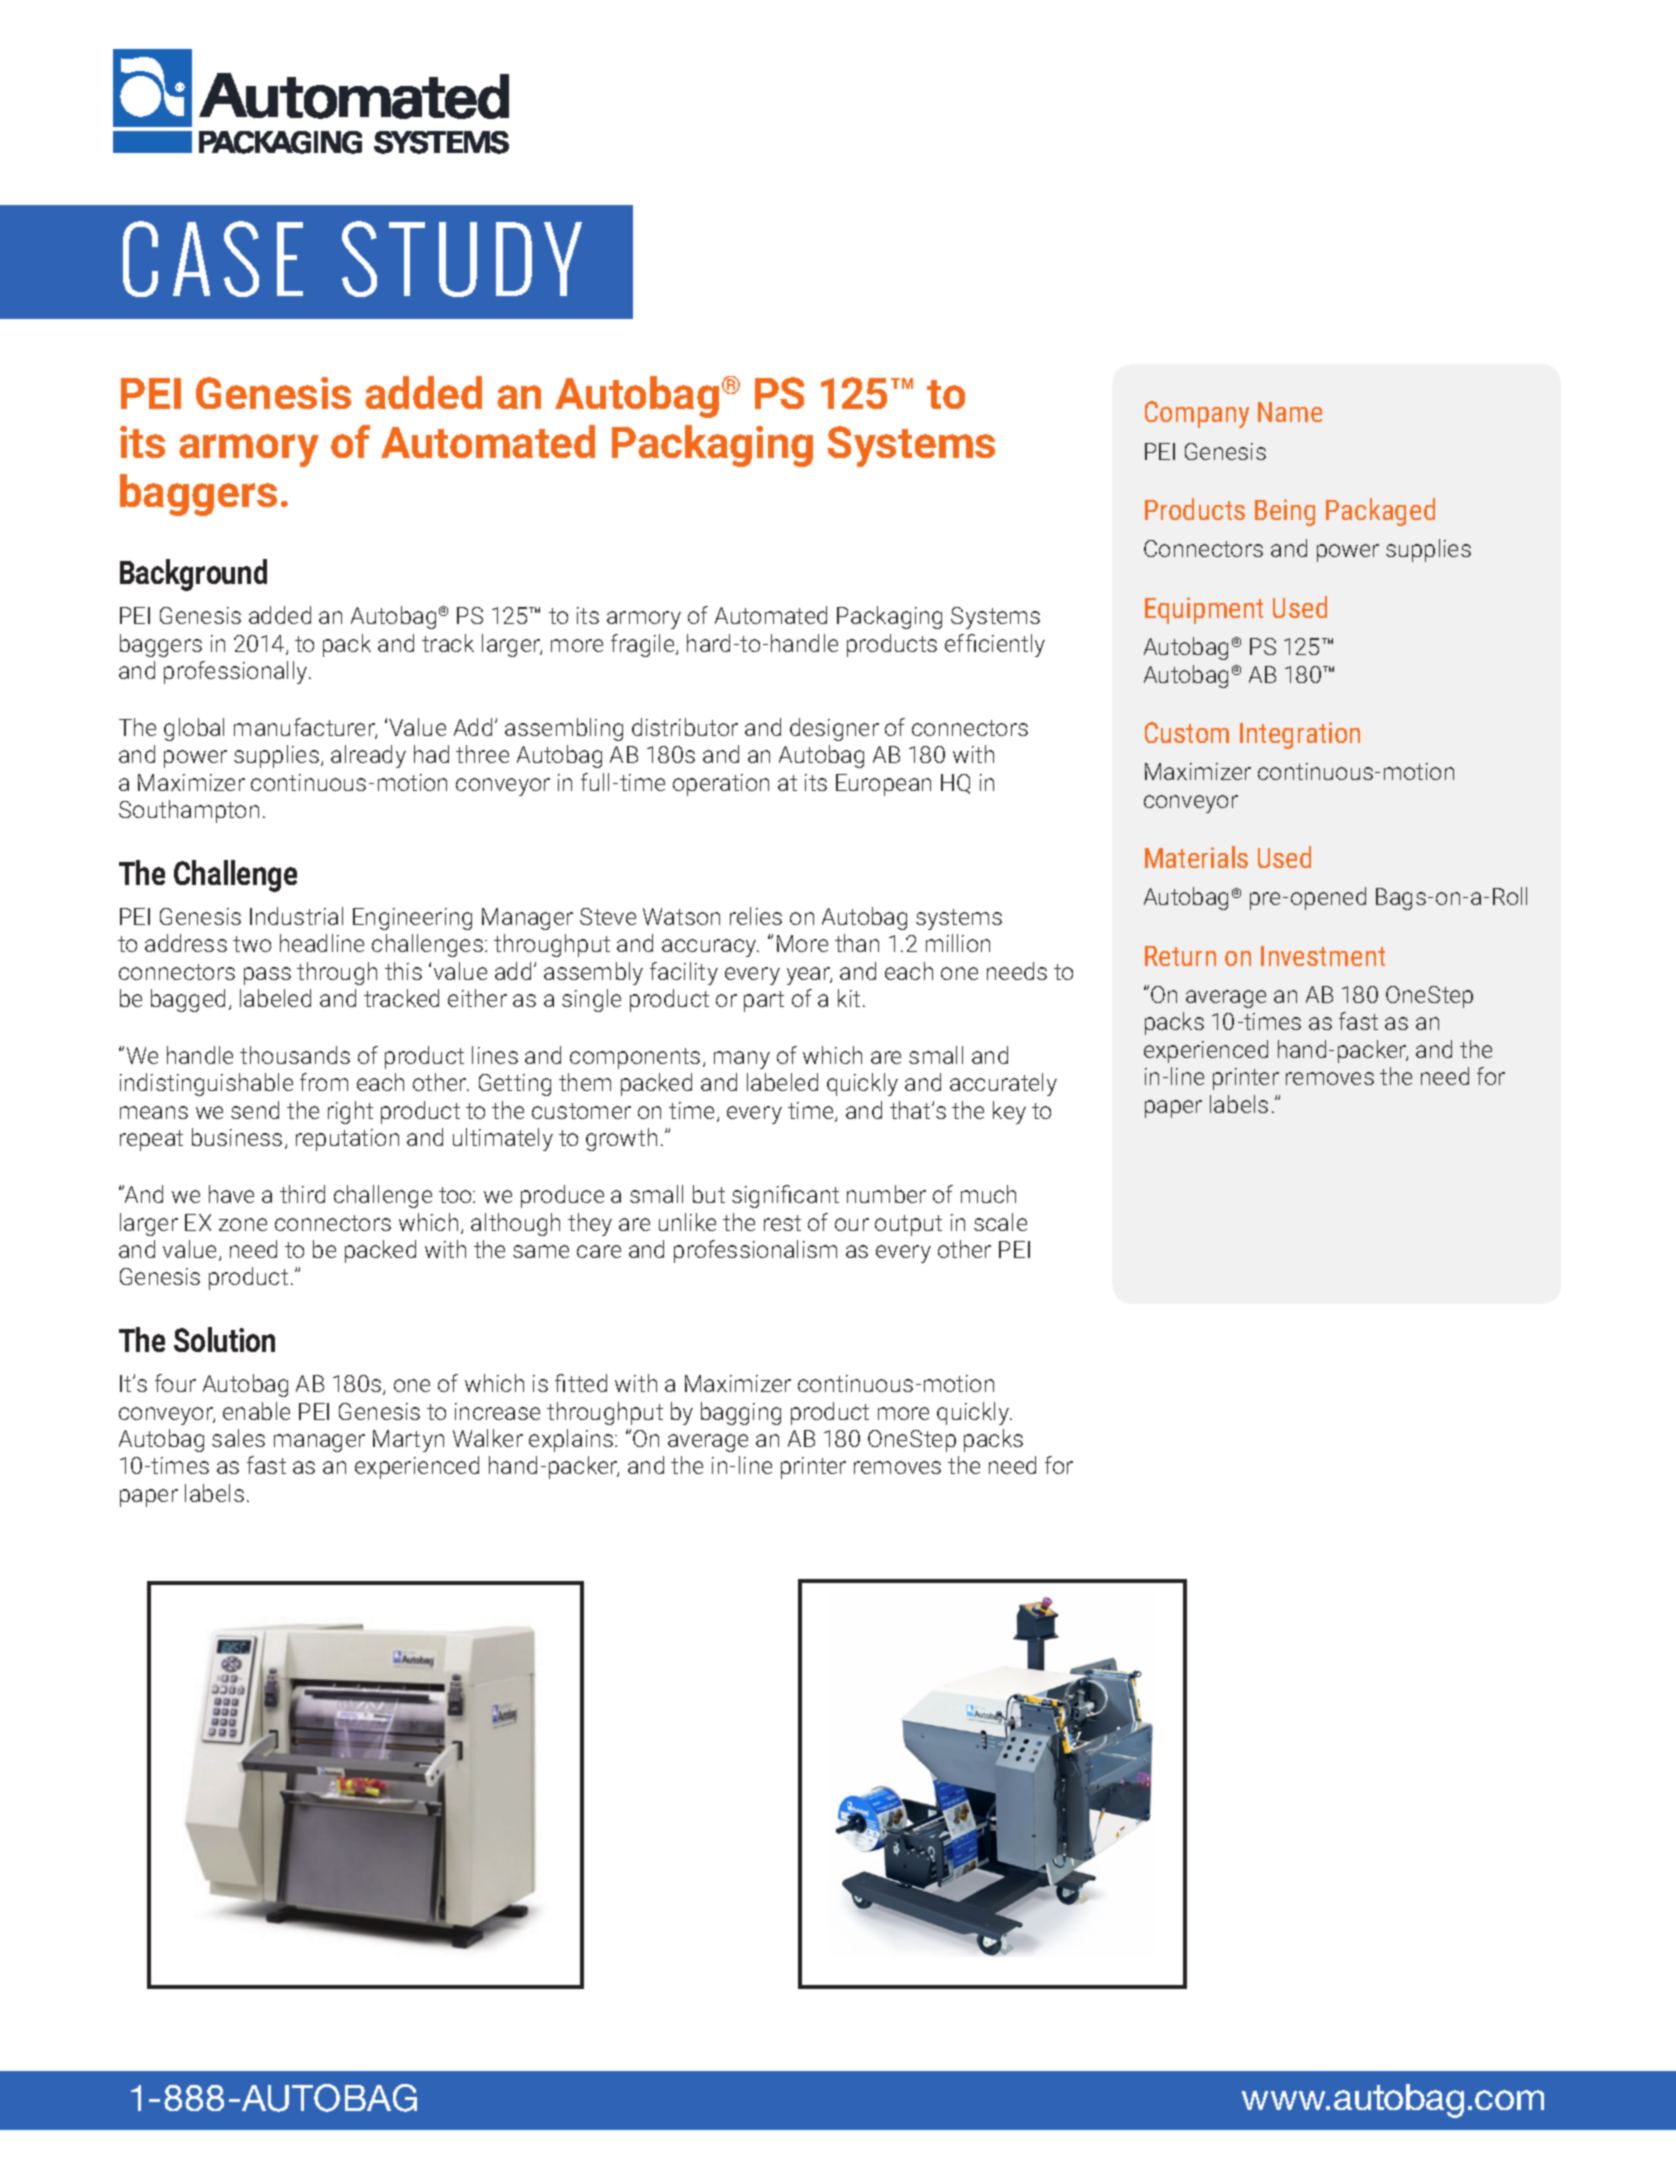  What do you see at coordinates (1180, 956) in the screenshot?
I see `Return` at bounding box center [1180, 956].
